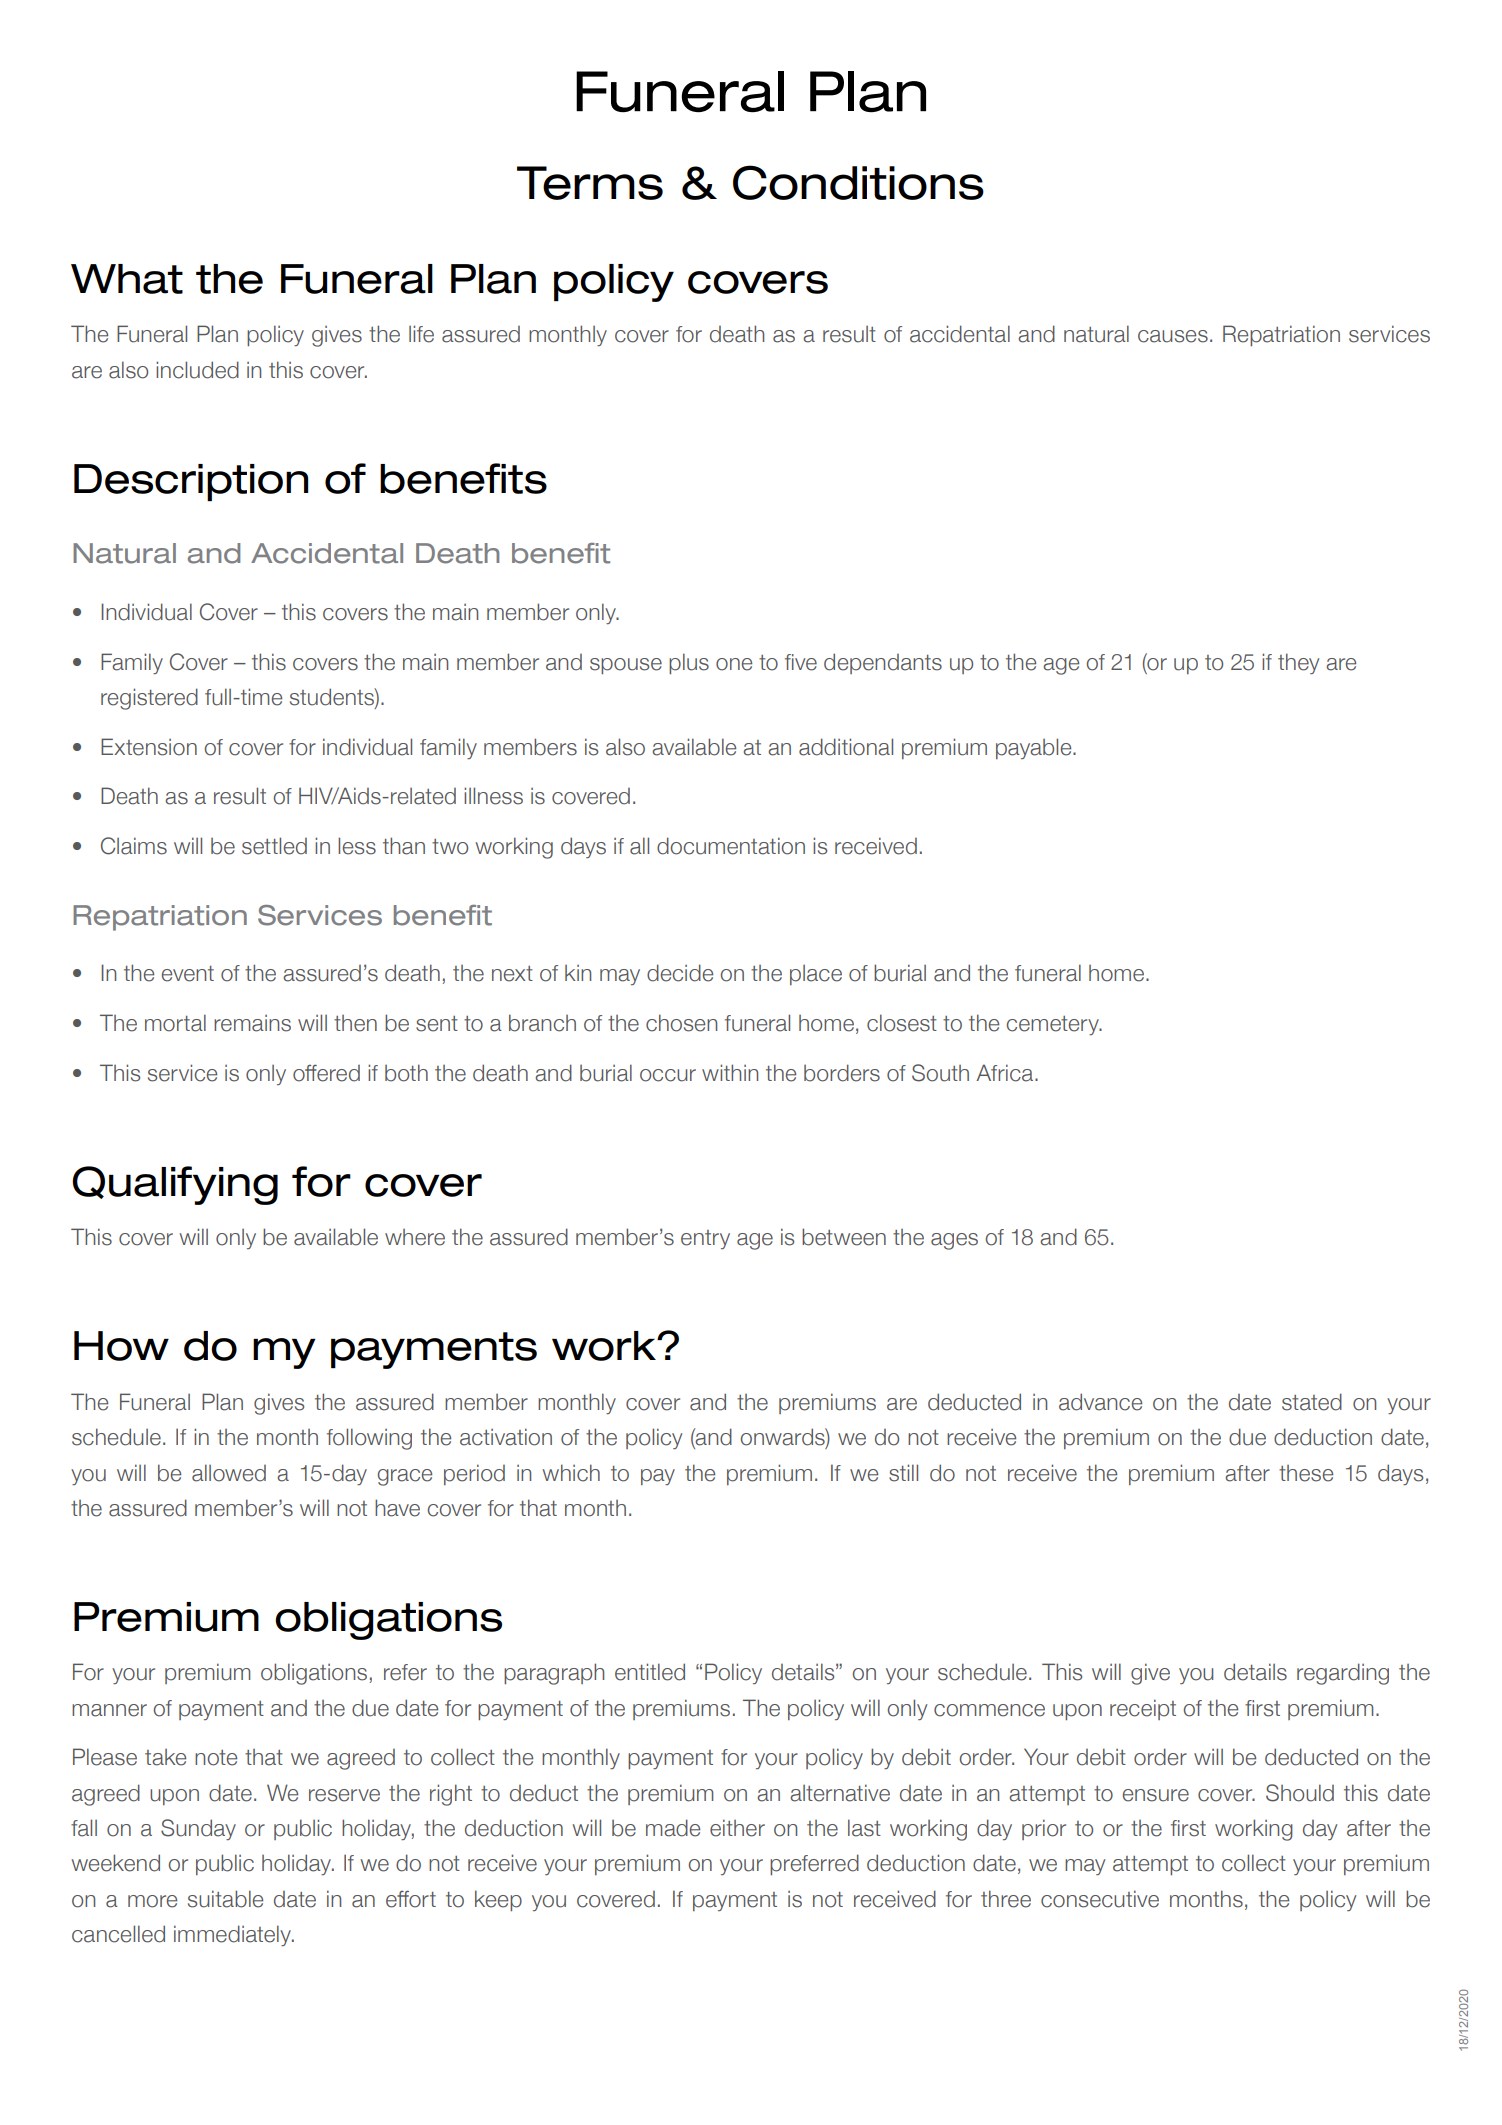  Describe the element at coordinates (705, 1239) in the screenshot. I see `entry` at that location.
